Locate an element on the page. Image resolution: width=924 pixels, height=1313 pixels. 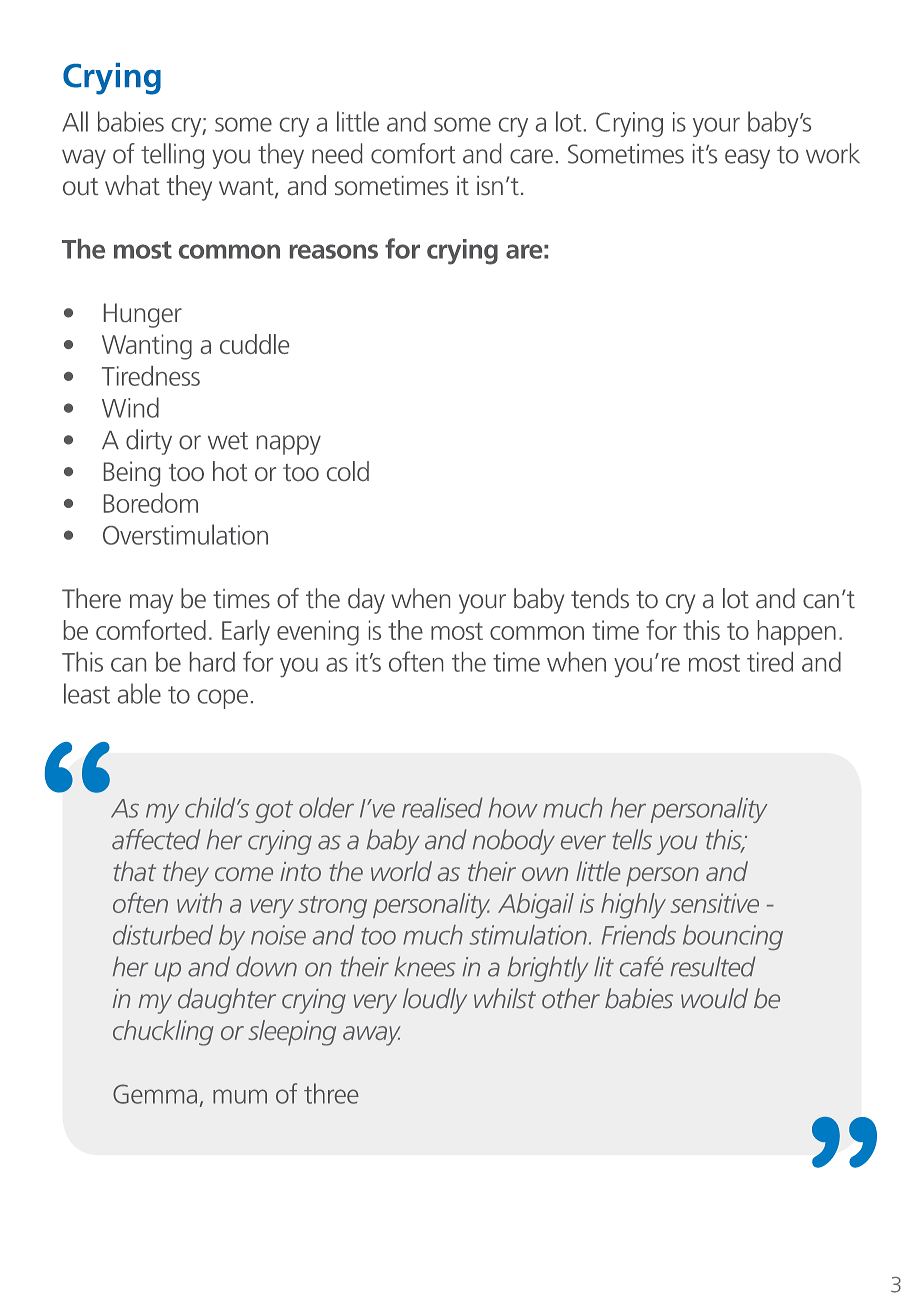
sensitive is located at coordinates (715, 903).
